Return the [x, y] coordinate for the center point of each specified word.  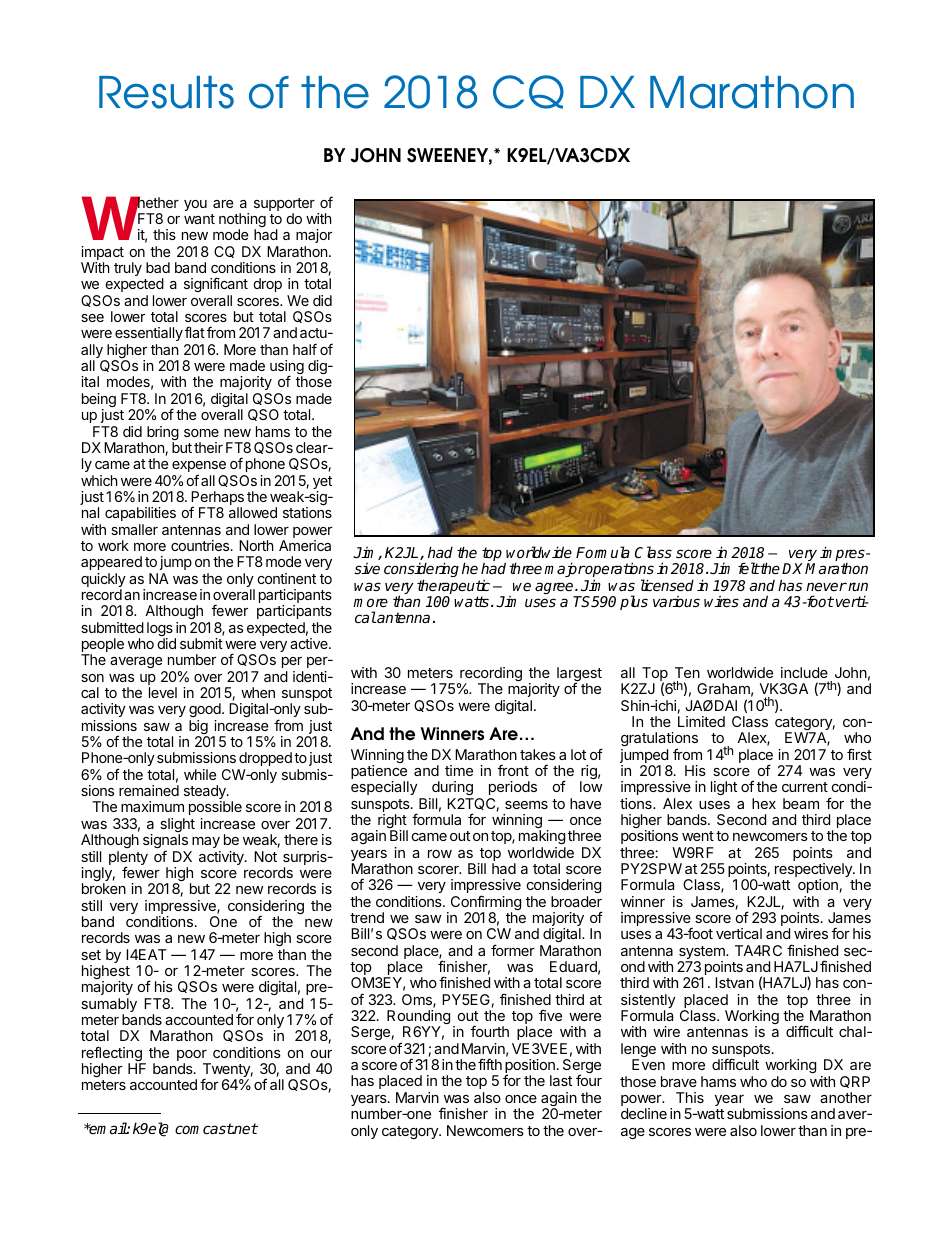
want [199, 219]
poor [193, 1057]
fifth [490, 1064]
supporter [284, 206]
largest [579, 675]
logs [161, 630]
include [804, 672]
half [305, 349]
